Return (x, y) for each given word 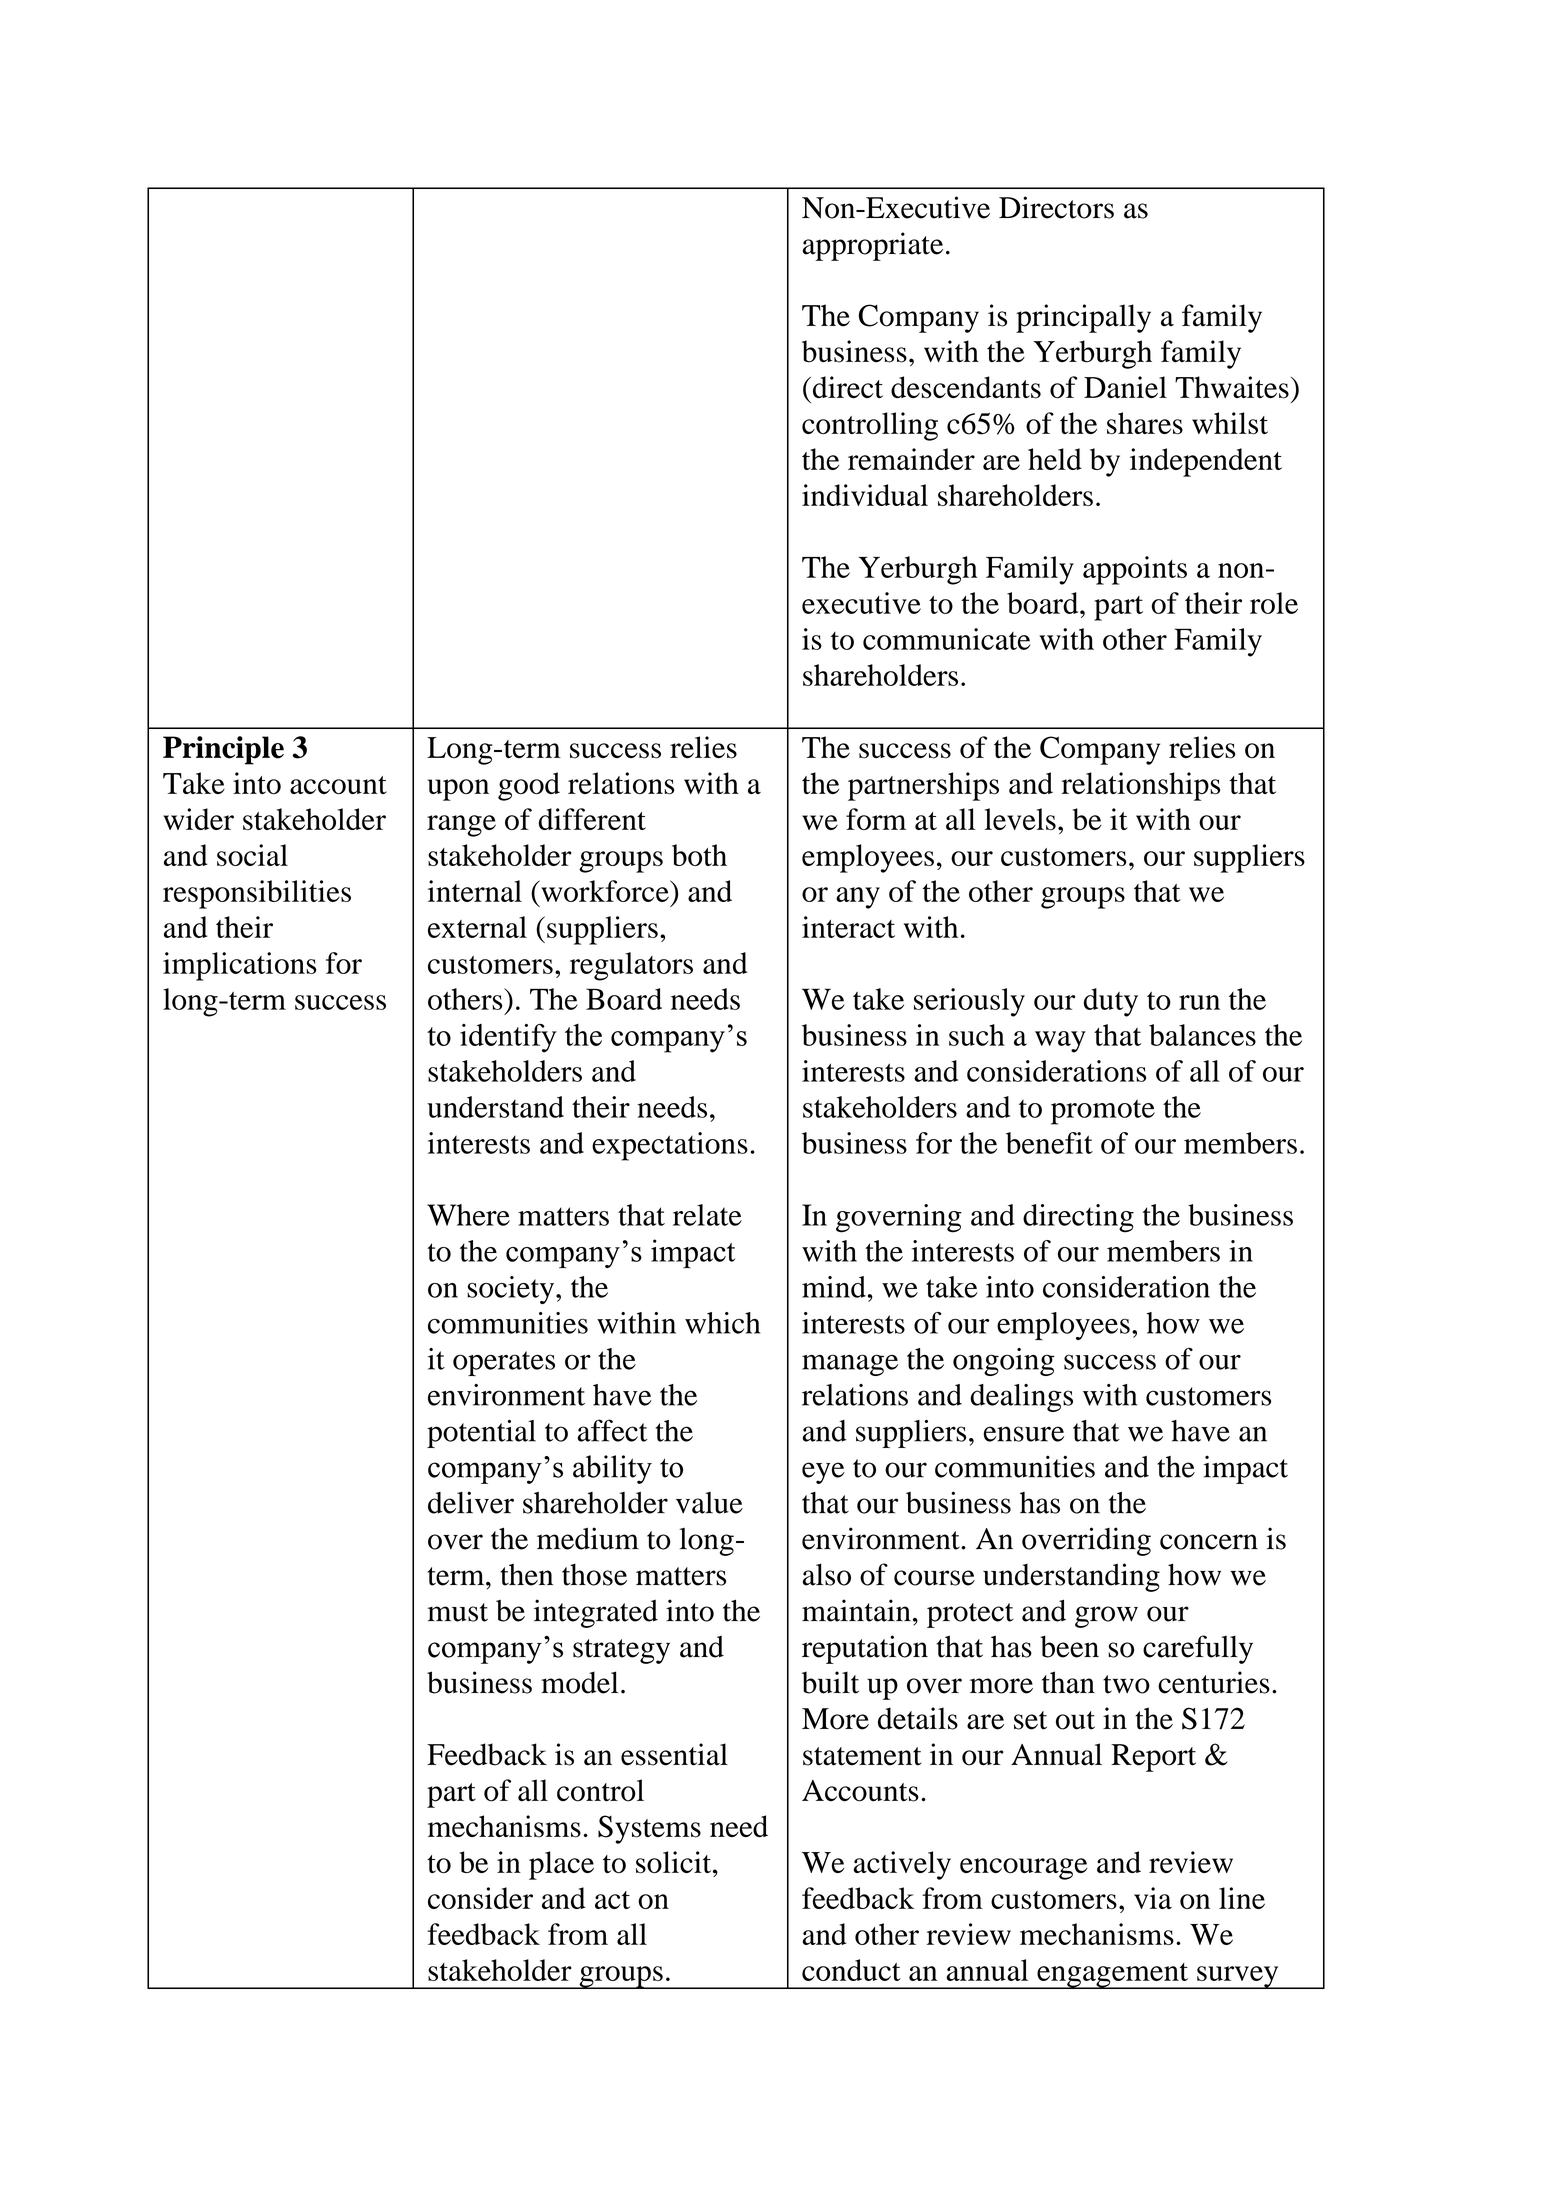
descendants (966, 387)
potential (481, 1434)
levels (1020, 819)
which (722, 1323)
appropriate (873, 246)
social (252, 855)
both (699, 855)
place (561, 1865)
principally (1083, 318)
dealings (1021, 1398)
